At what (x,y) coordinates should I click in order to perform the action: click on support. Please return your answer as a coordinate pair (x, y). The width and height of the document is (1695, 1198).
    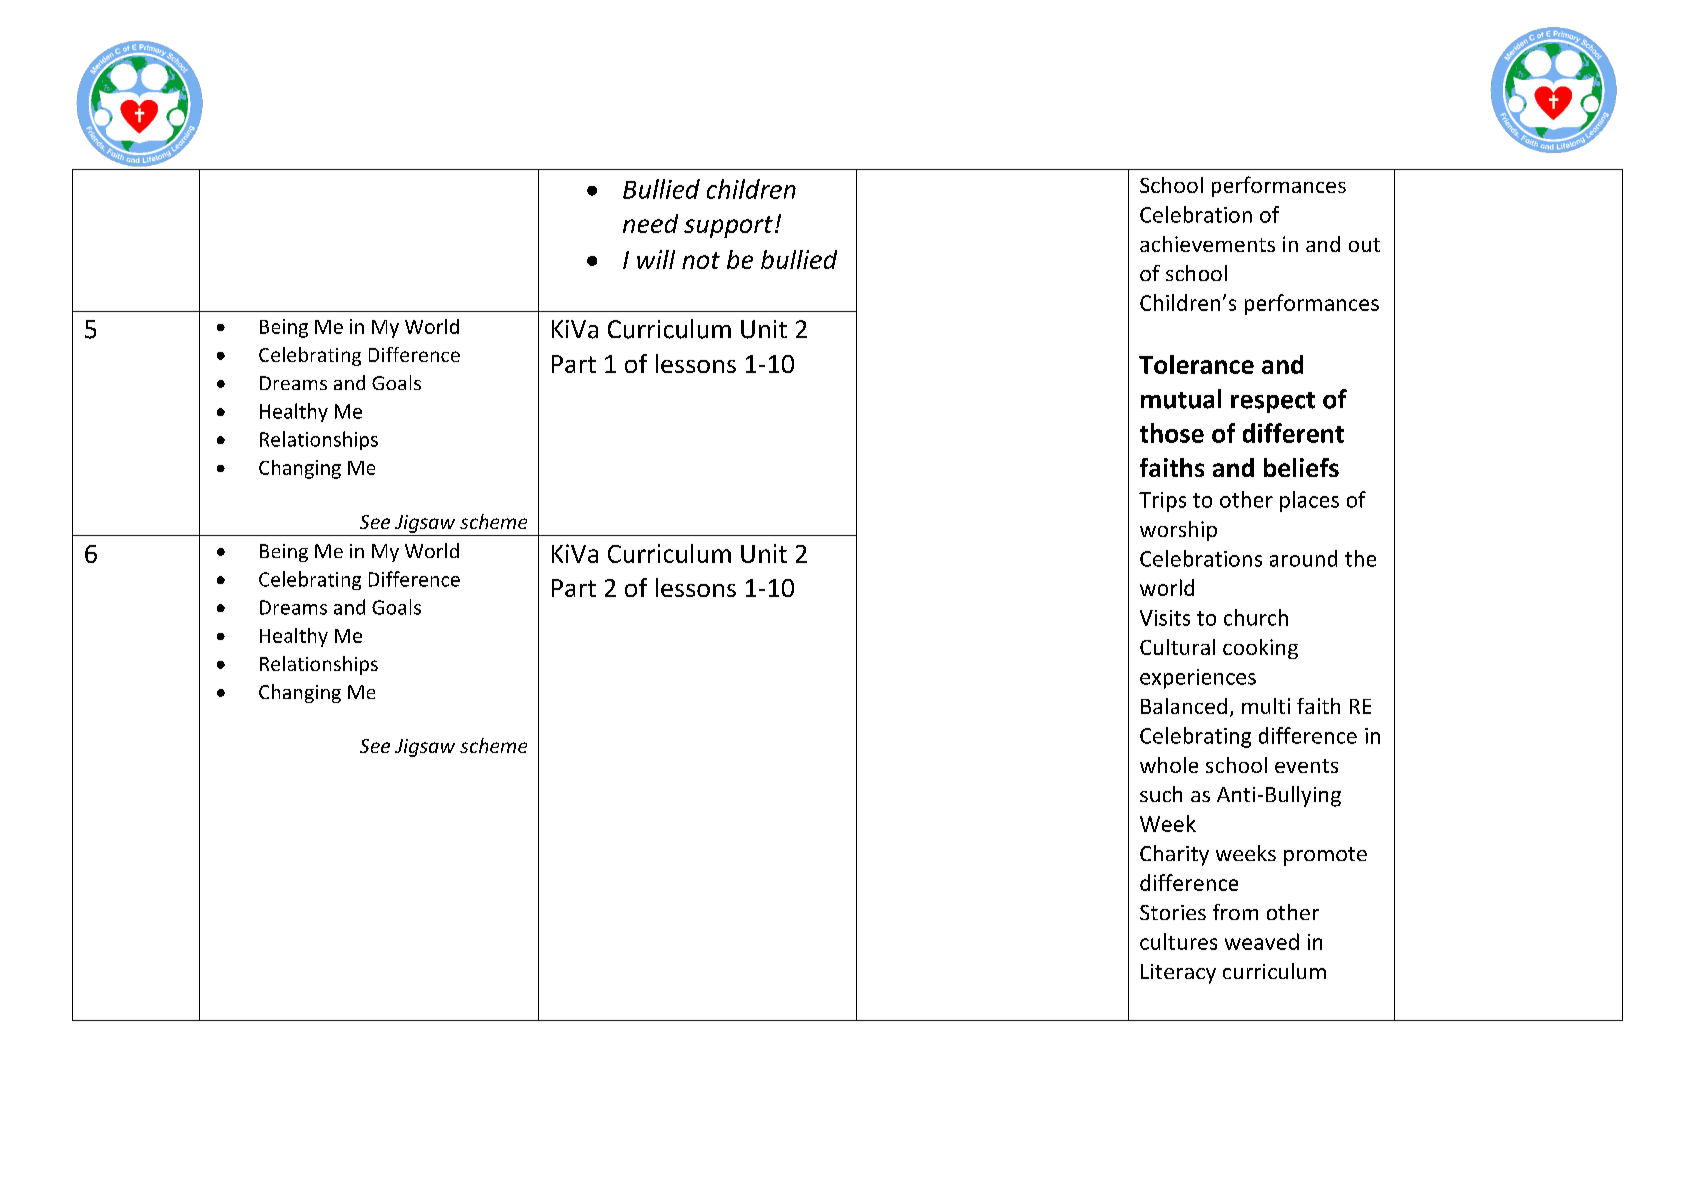
    Looking at the image, I should click on (728, 227).
